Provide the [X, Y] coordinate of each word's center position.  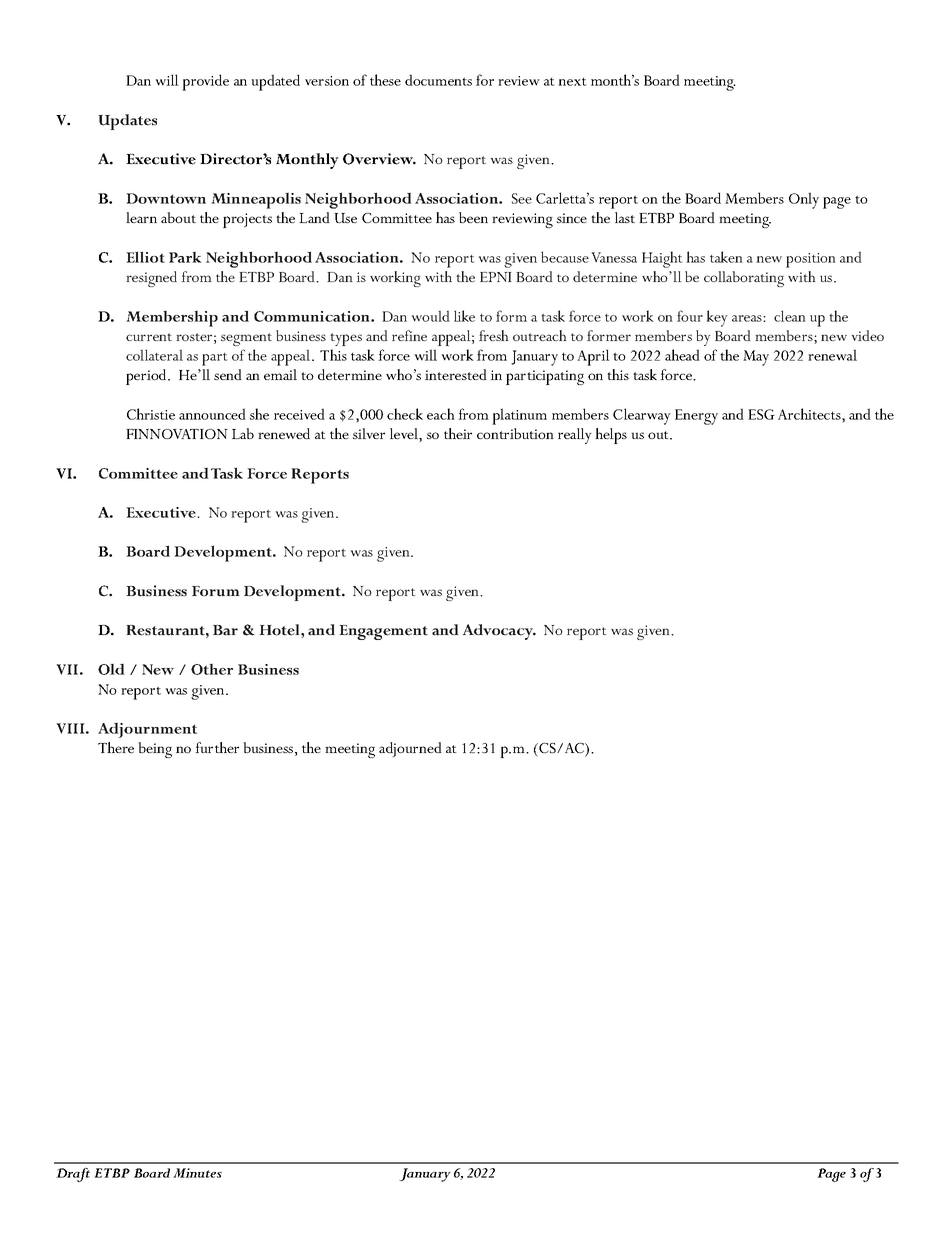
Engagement [383, 632]
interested [456, 374]
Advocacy [499, 632]
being [155, 750]
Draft [73, 1175]
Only [804, 200]
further [217, 747]
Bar [225, 630]
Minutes [197, 1173]
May [756, 358]
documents [438, 80]
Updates [127, 122]
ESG [761, 414]
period [147, 377]
